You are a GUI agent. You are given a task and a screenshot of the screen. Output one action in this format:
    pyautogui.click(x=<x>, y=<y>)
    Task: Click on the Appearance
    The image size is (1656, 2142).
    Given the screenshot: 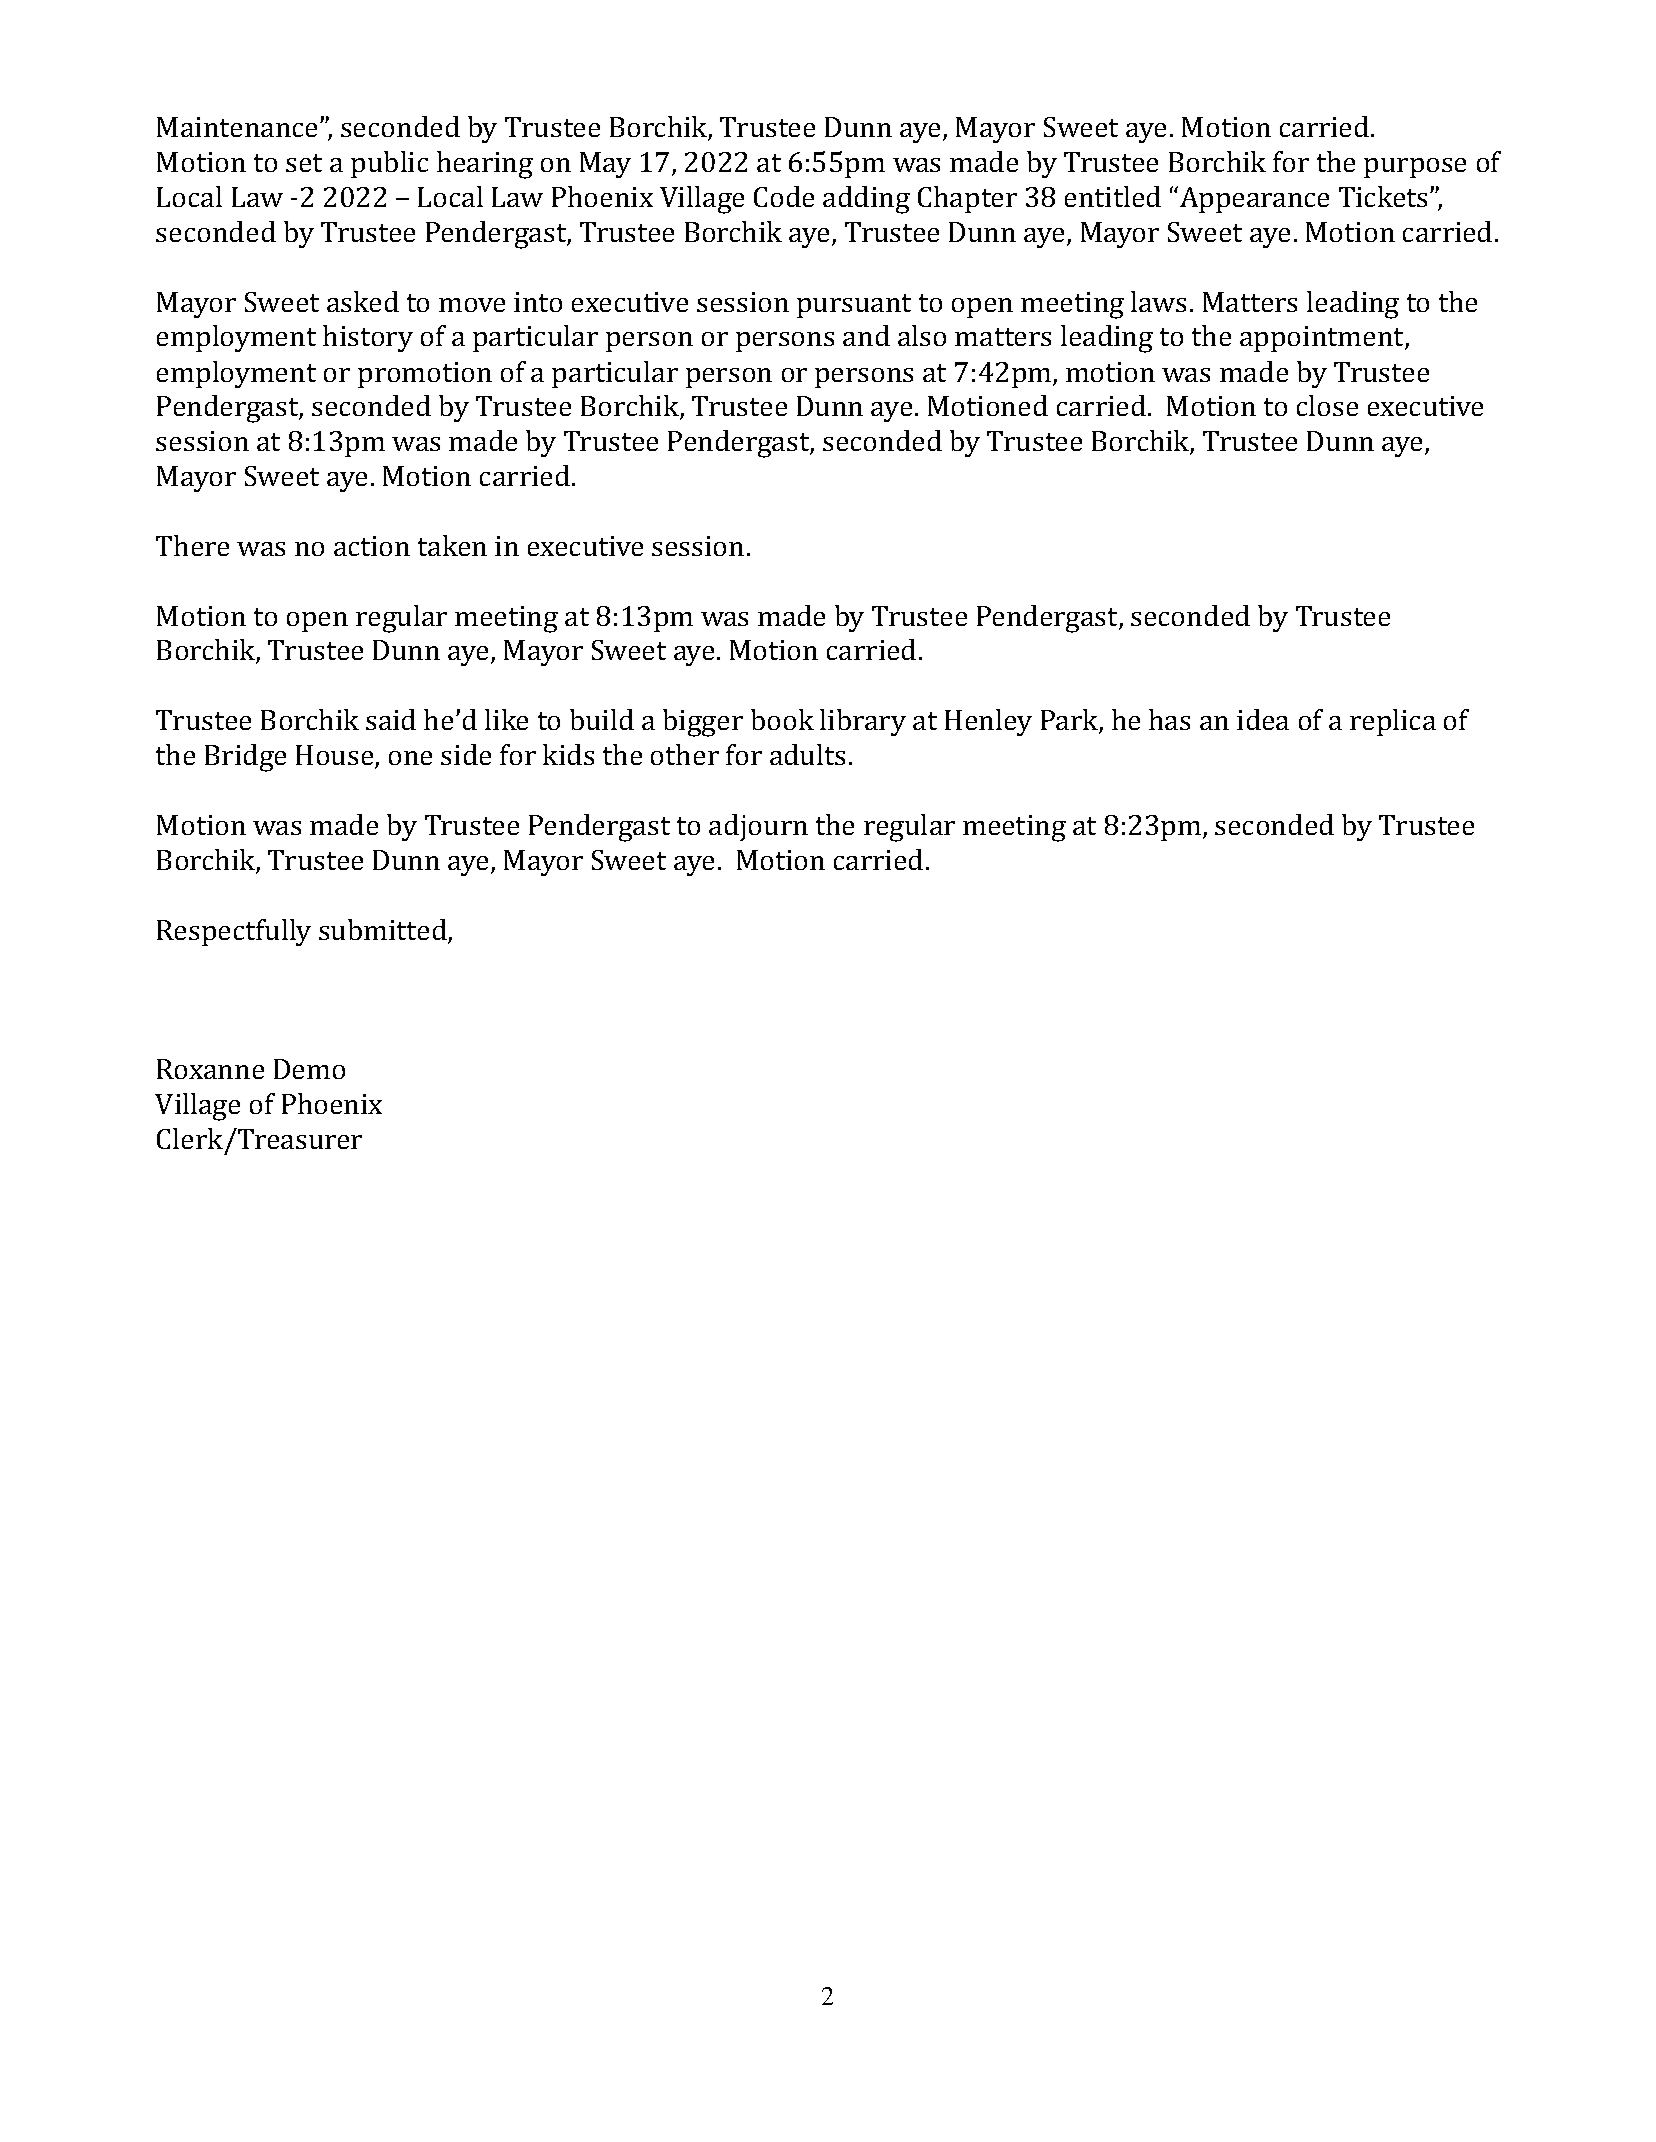 What is the action you would take?
    pyautogui.click(x=1254, y=200)
